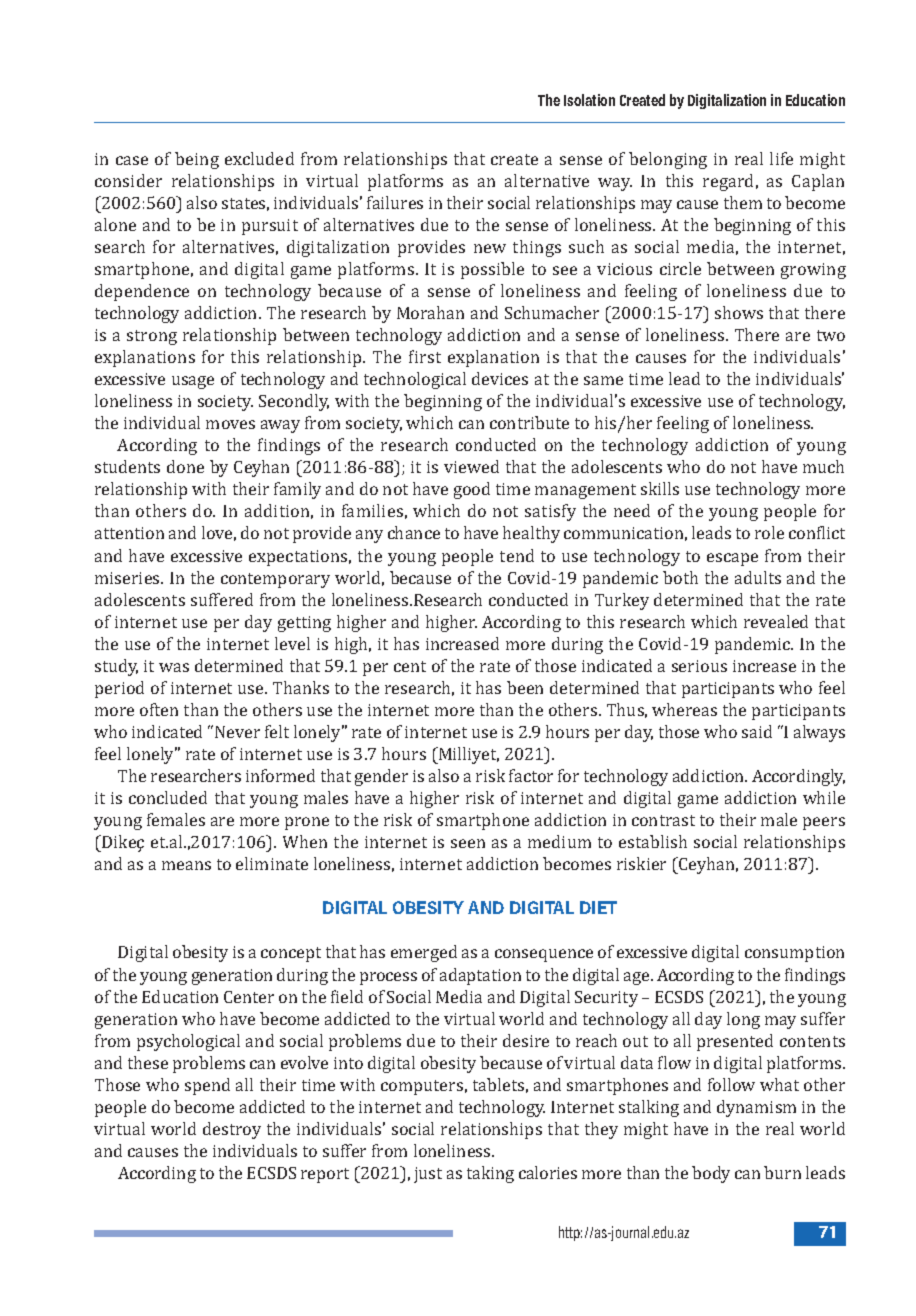 This screenshot has height=1316, width=916. What do you see at coordinates (232, 1130) in the screenshot?
I see `destroy` at bounding box center [232, 1130].
